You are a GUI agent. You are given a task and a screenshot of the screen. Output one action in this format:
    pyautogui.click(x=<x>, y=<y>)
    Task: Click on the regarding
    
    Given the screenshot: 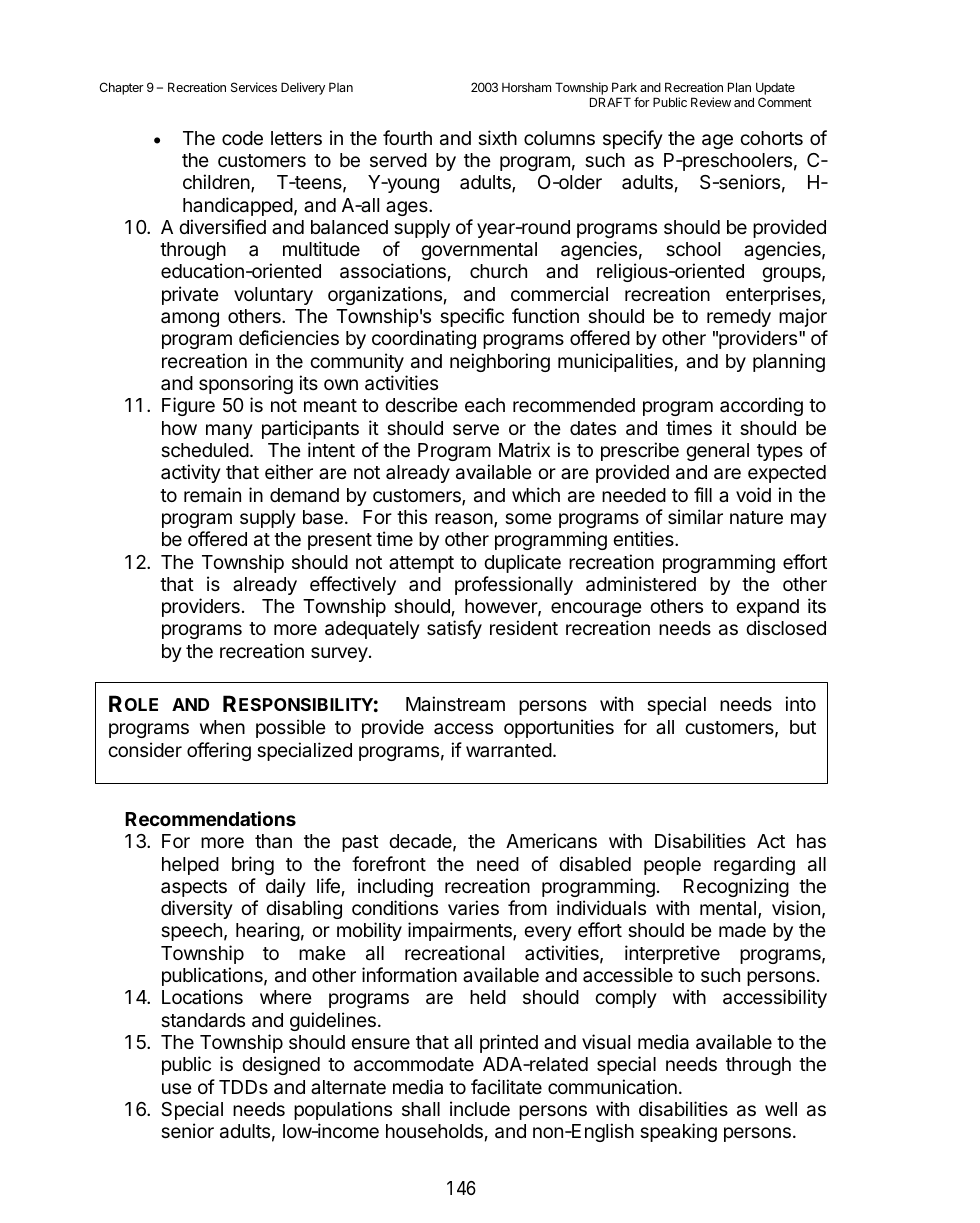 What is the action you would take?
    pyautogui.click(x=754, y=865)
